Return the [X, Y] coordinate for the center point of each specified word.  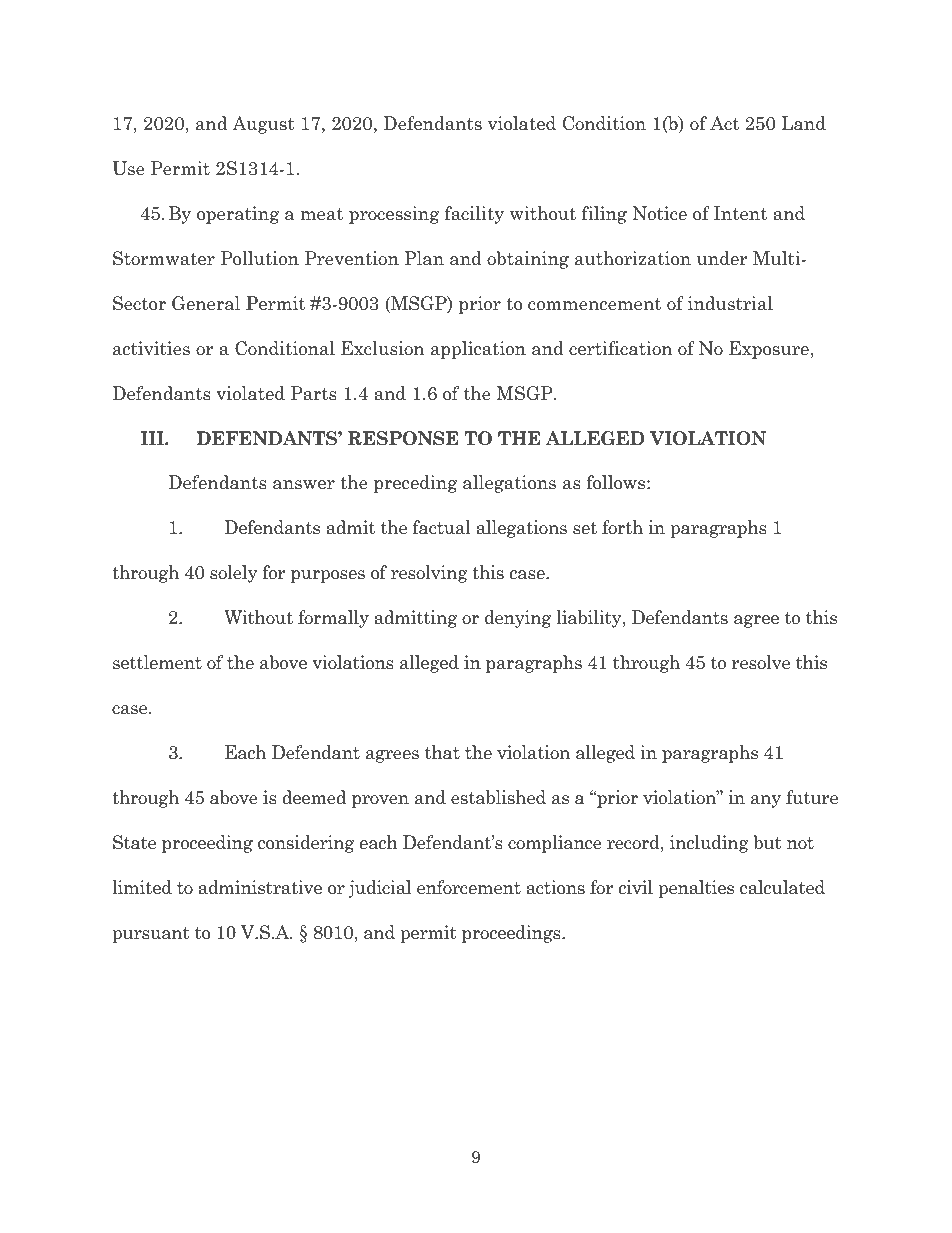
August [263, 125]
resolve [761, 662]
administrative [260, 887]
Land [803, 123]
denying [518, 619]
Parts [314, 393]
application [478, 350]
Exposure [769, 350]
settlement [157, 662]
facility [474, 215]
